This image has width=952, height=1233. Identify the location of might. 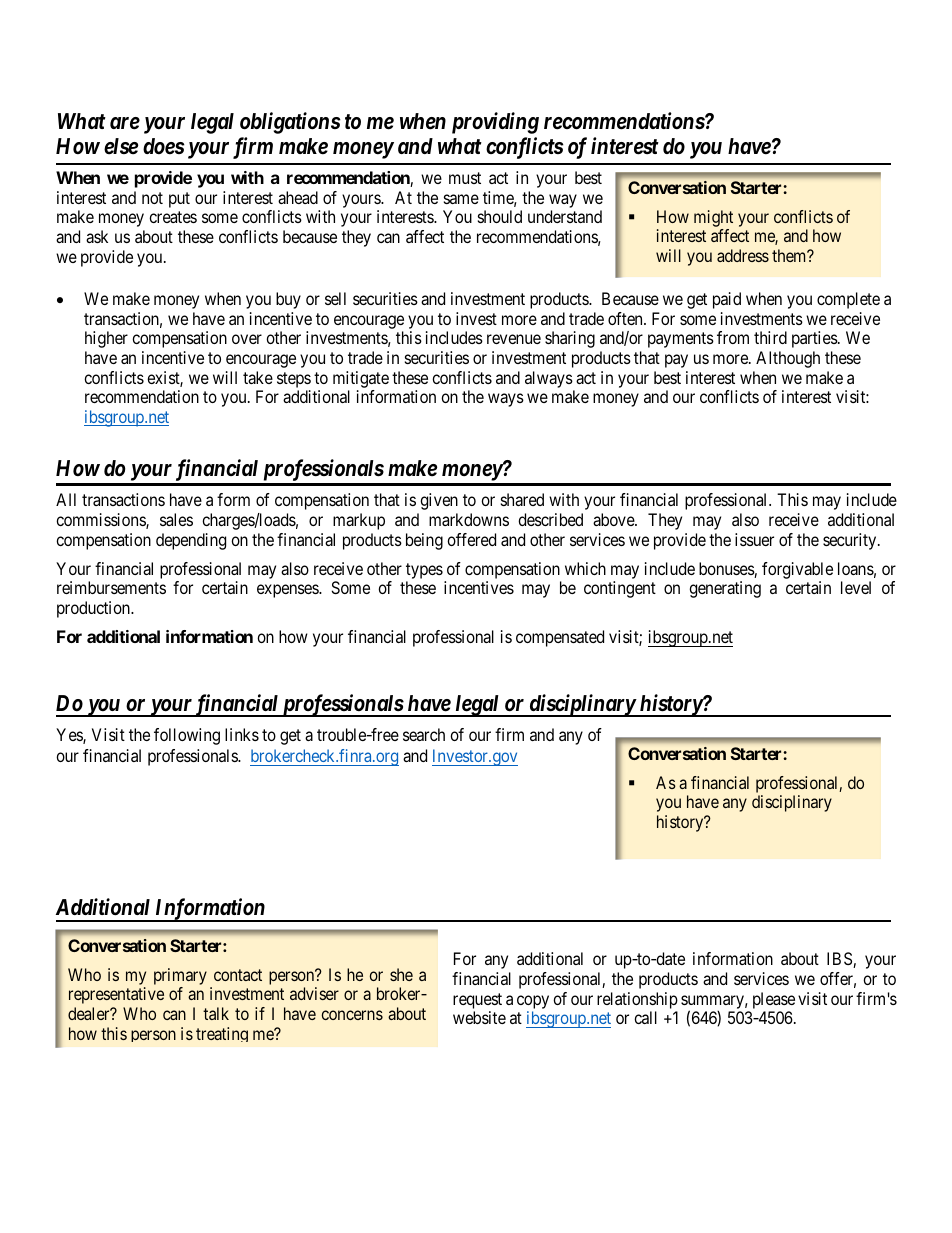
(713, 218).
